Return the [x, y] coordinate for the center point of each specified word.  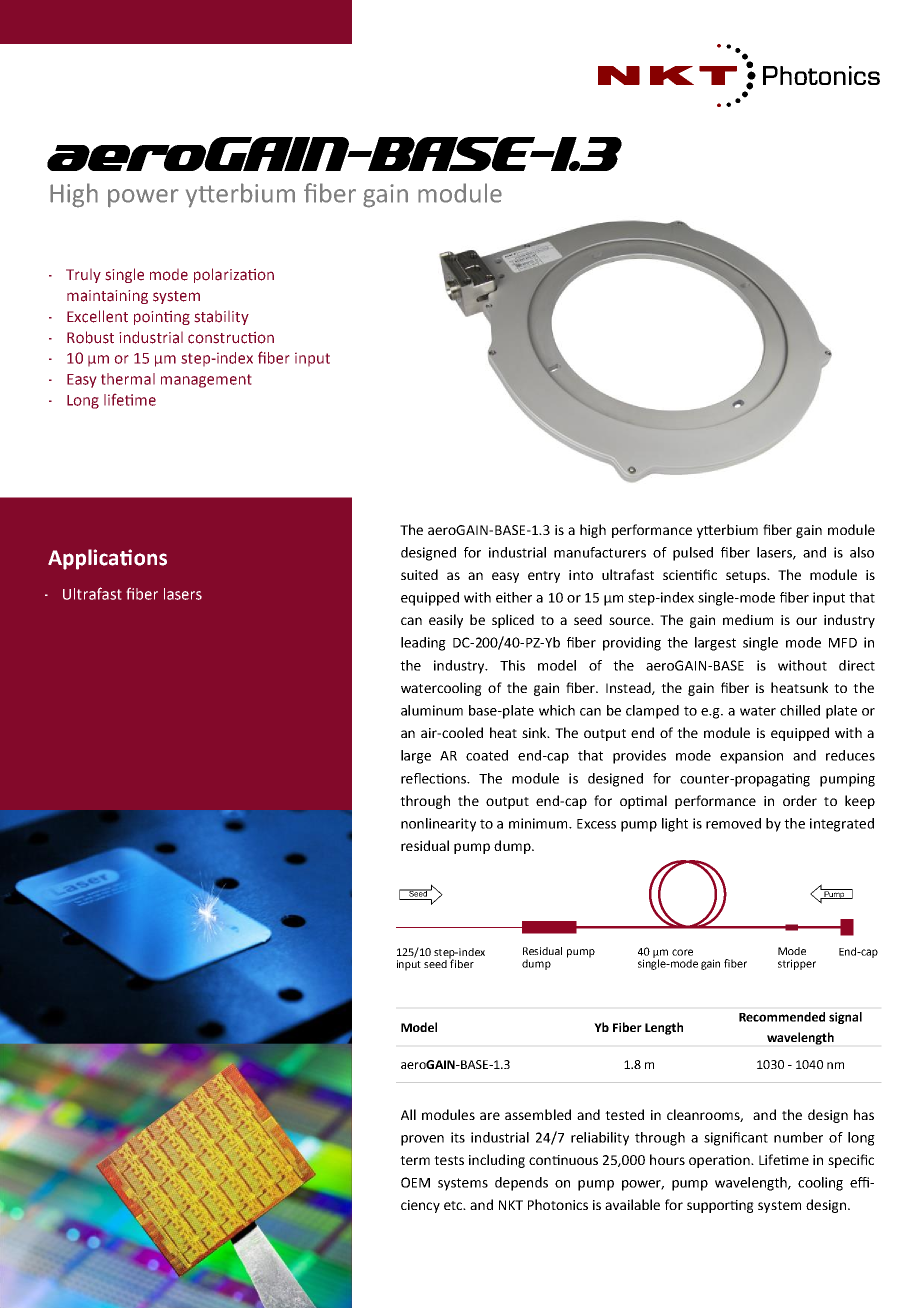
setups [747, 577]
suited [419, 574]
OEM [415, 1182]
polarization [234, 275]
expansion [751, 757]
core [682, 952]
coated [487, 755]
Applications [107, 559]
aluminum [432, 710]
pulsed [693, 554]
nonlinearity [438, 825]
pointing [162, 317]
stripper [797, 964]
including [497, 1161]
